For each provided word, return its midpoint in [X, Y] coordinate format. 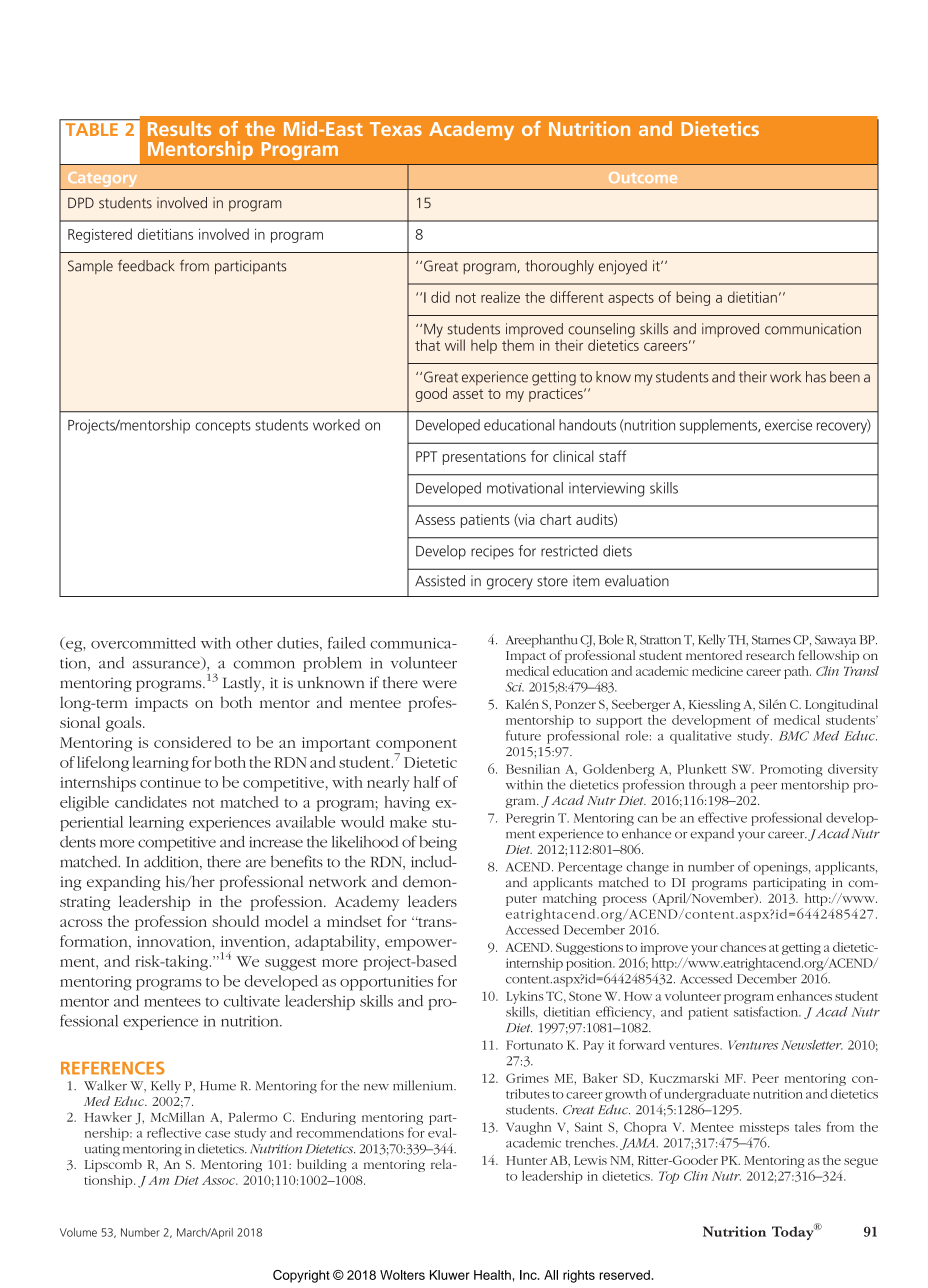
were [440, 684]
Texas [396, 129]
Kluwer [450, 1275]
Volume [78, 1232]
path [797, 672]
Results [179, 128]
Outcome [643, 177]
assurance [167, 665]
